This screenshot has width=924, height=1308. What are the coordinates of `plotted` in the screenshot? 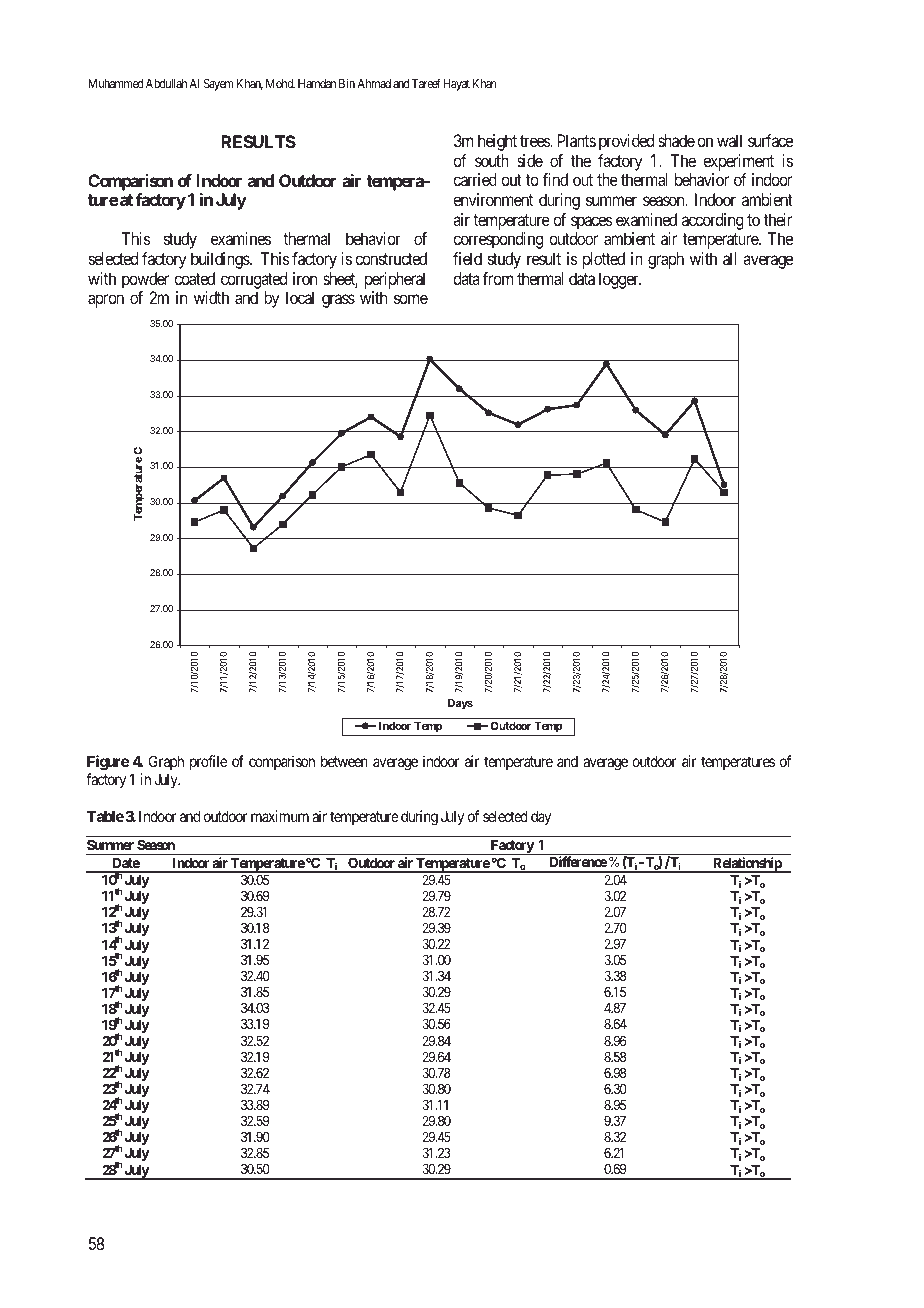 It's located at (604, 260).
